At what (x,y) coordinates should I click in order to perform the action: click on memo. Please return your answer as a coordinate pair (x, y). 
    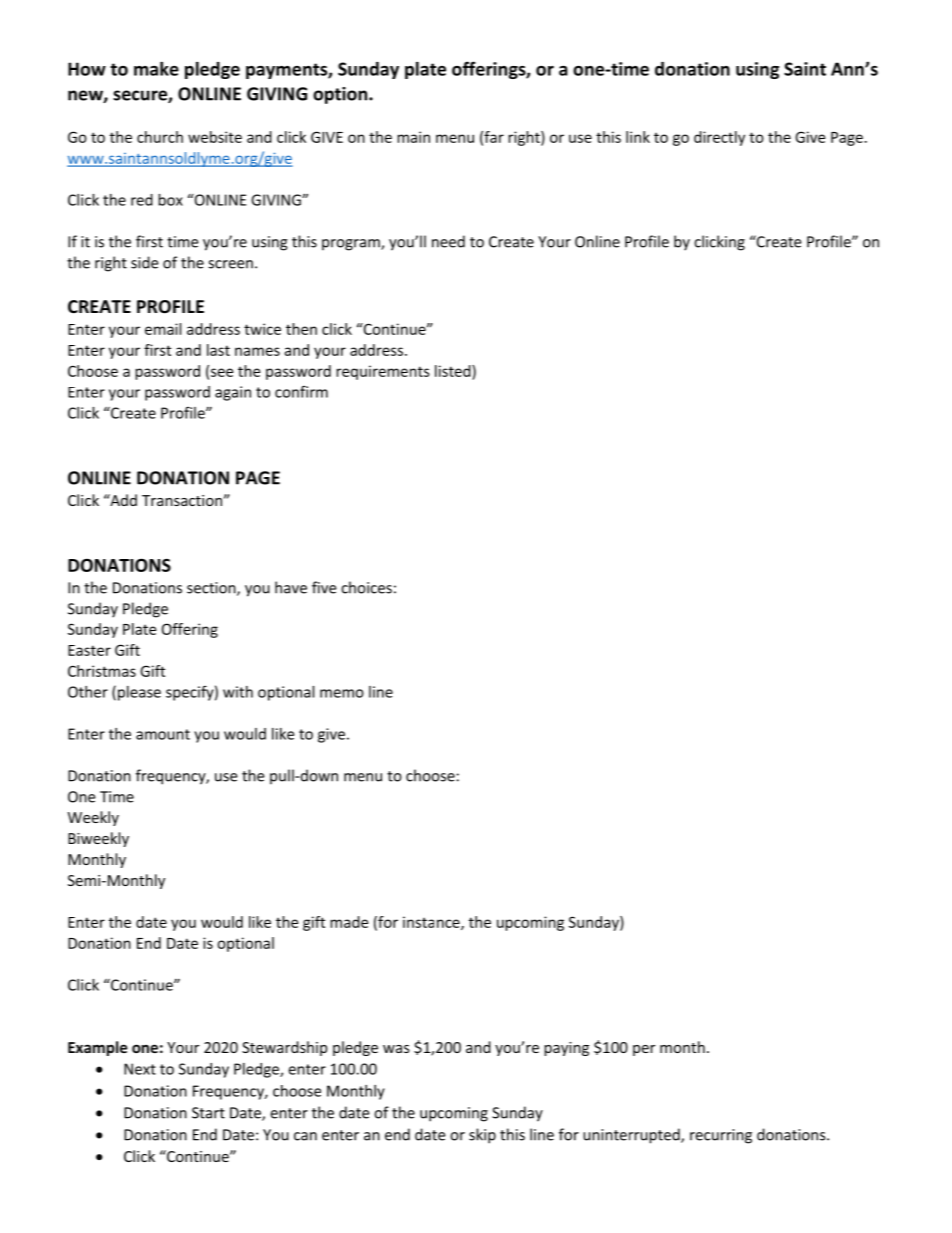
    Looking at the image, I should click on (342, 693).
